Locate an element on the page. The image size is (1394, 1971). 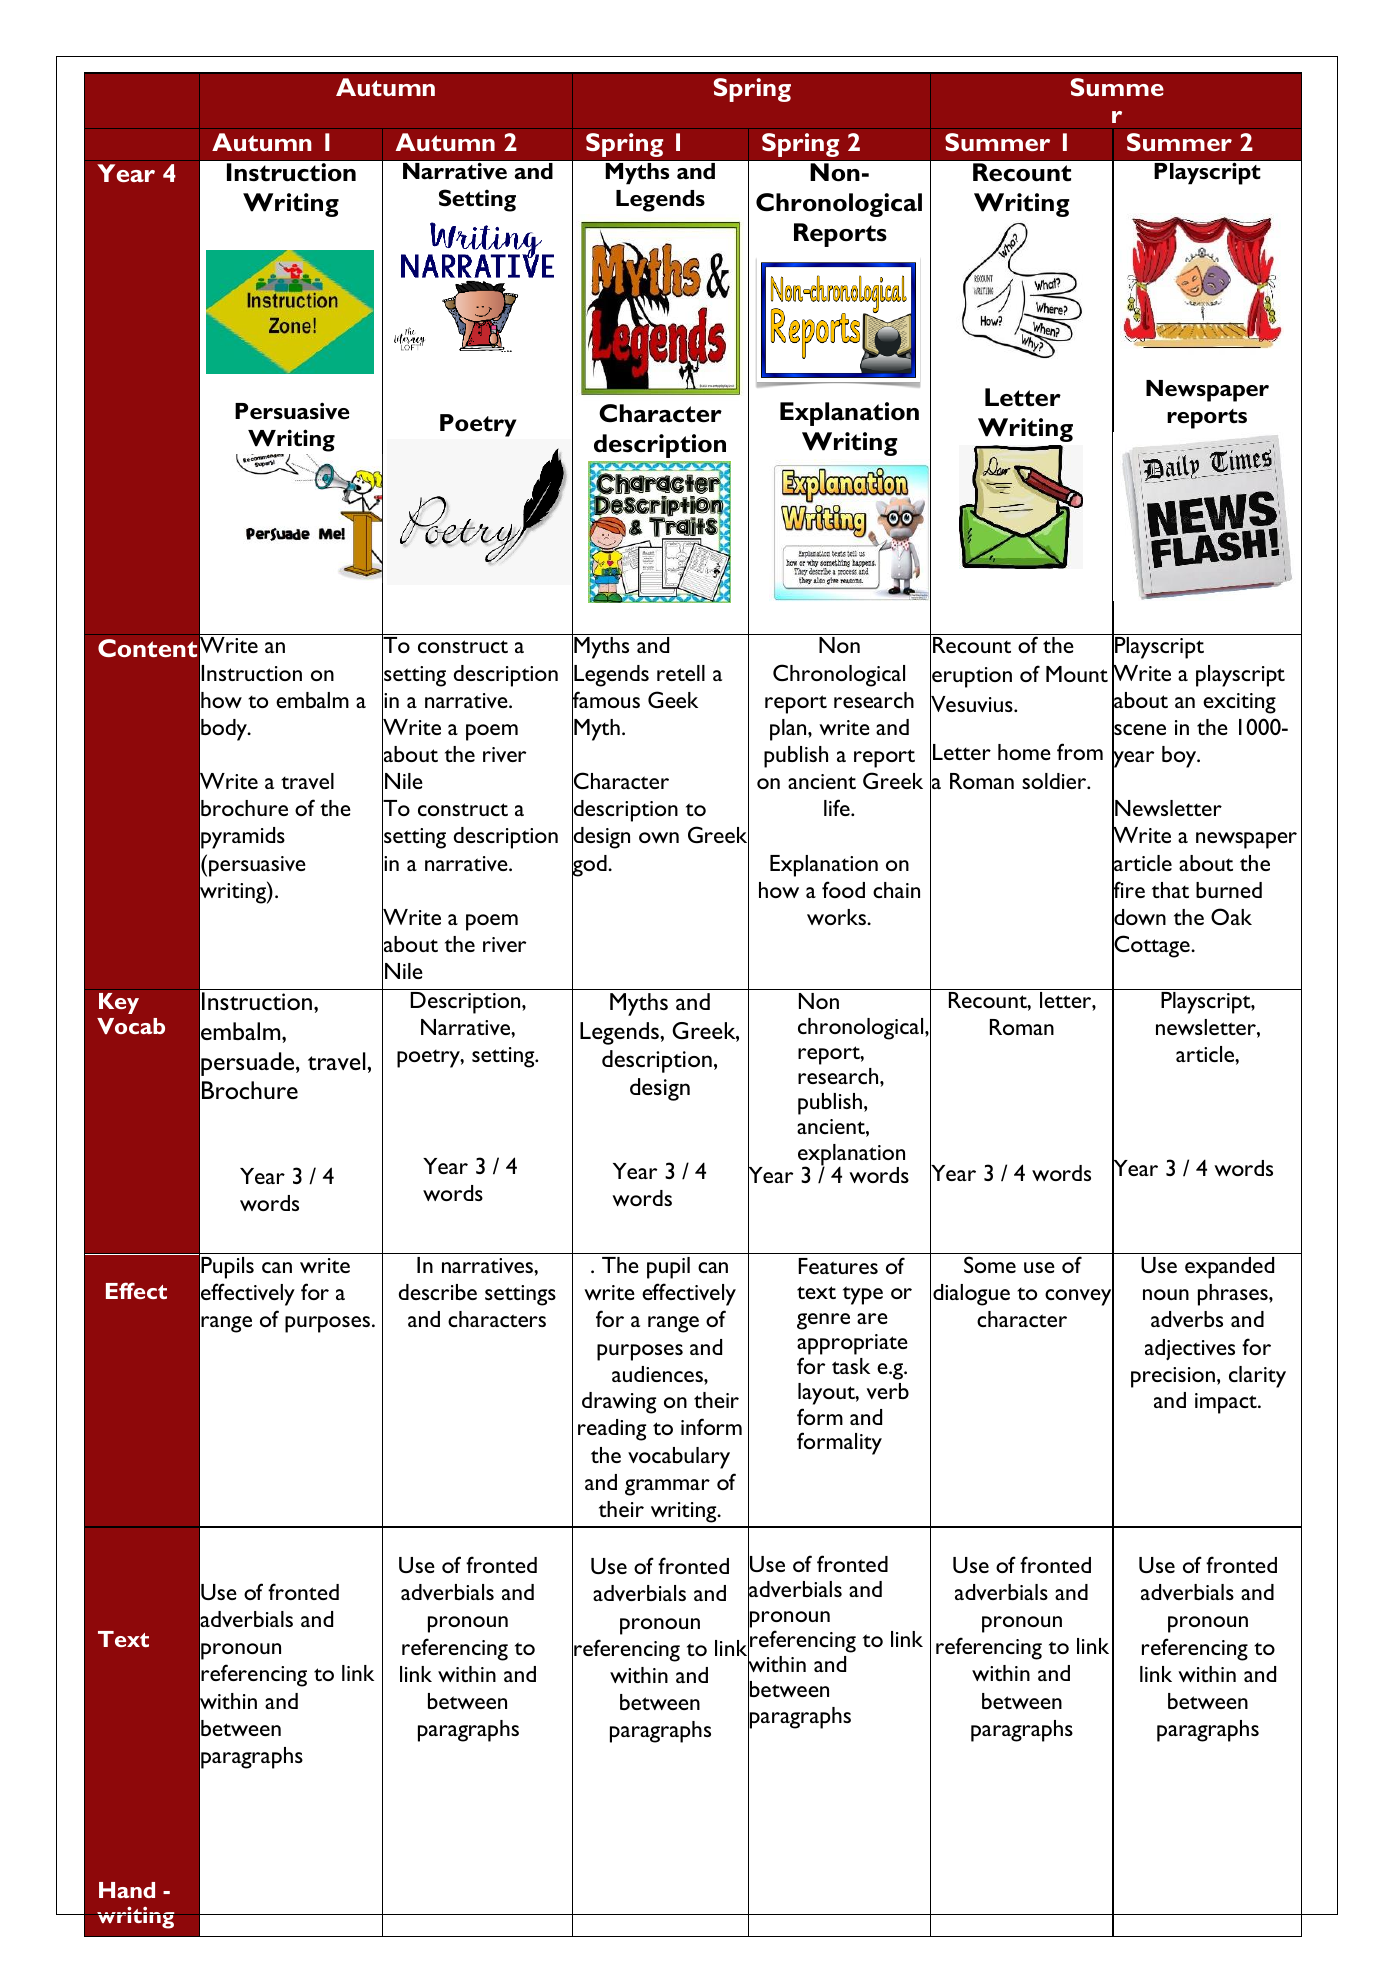
works is located at coordinates (837, 917).
